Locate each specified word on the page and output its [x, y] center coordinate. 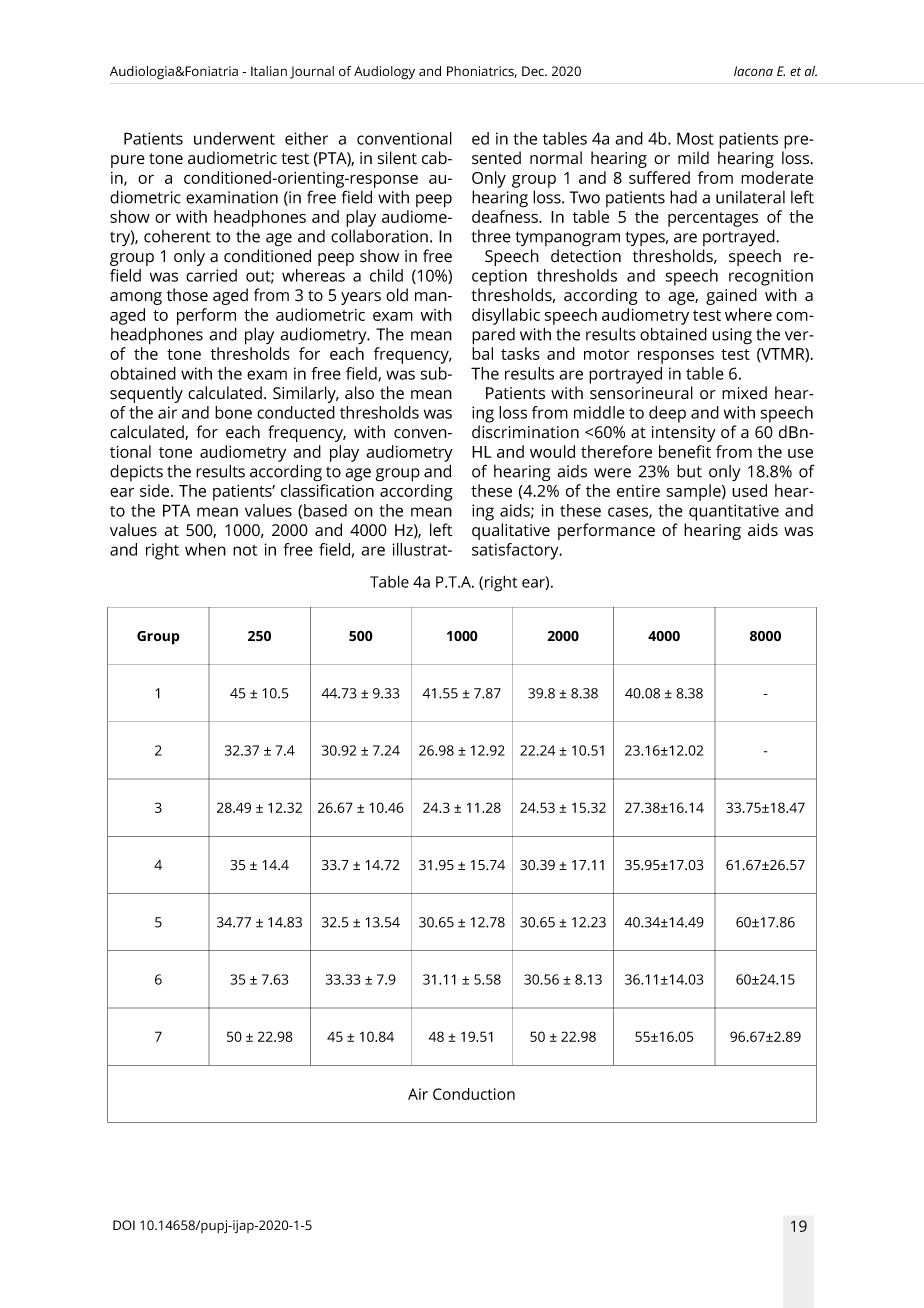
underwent [234, 138]
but [689, 471]
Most [695, 138]
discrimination [525, 432]
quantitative [734, 512]
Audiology [384, 73]
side [156, 490]
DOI [124, 1225]
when [205, 549]
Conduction [474, 1094]
